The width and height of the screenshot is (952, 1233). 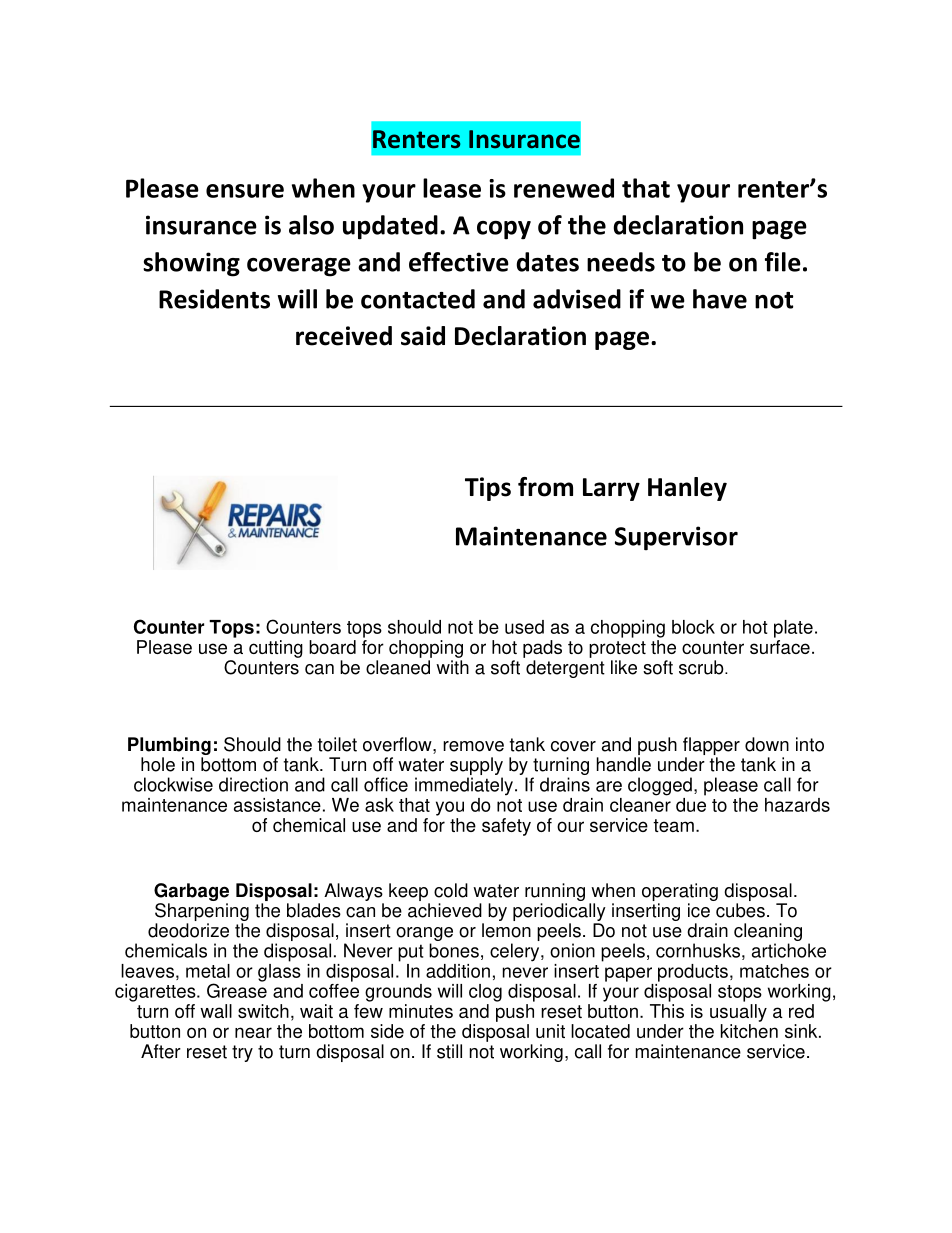 What do you see at coordinates (253, 784) in the screenshot?
I see `direction` at bounding box center [253, 784].
